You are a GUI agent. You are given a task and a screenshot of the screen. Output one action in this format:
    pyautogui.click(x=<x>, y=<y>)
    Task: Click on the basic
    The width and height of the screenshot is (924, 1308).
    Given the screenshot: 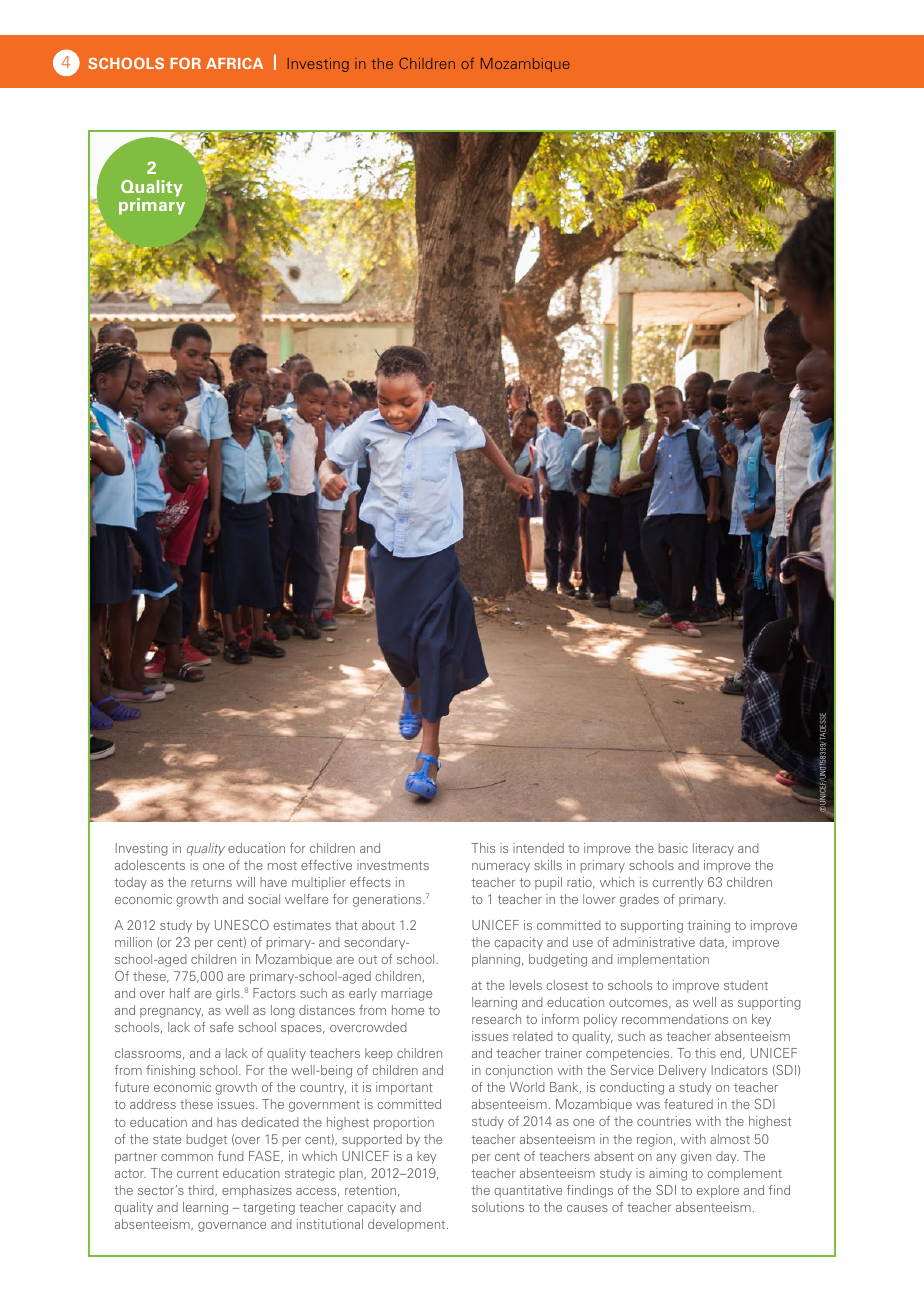 What is the action you would take?
    pyautogui.click(x=673, y=848)
